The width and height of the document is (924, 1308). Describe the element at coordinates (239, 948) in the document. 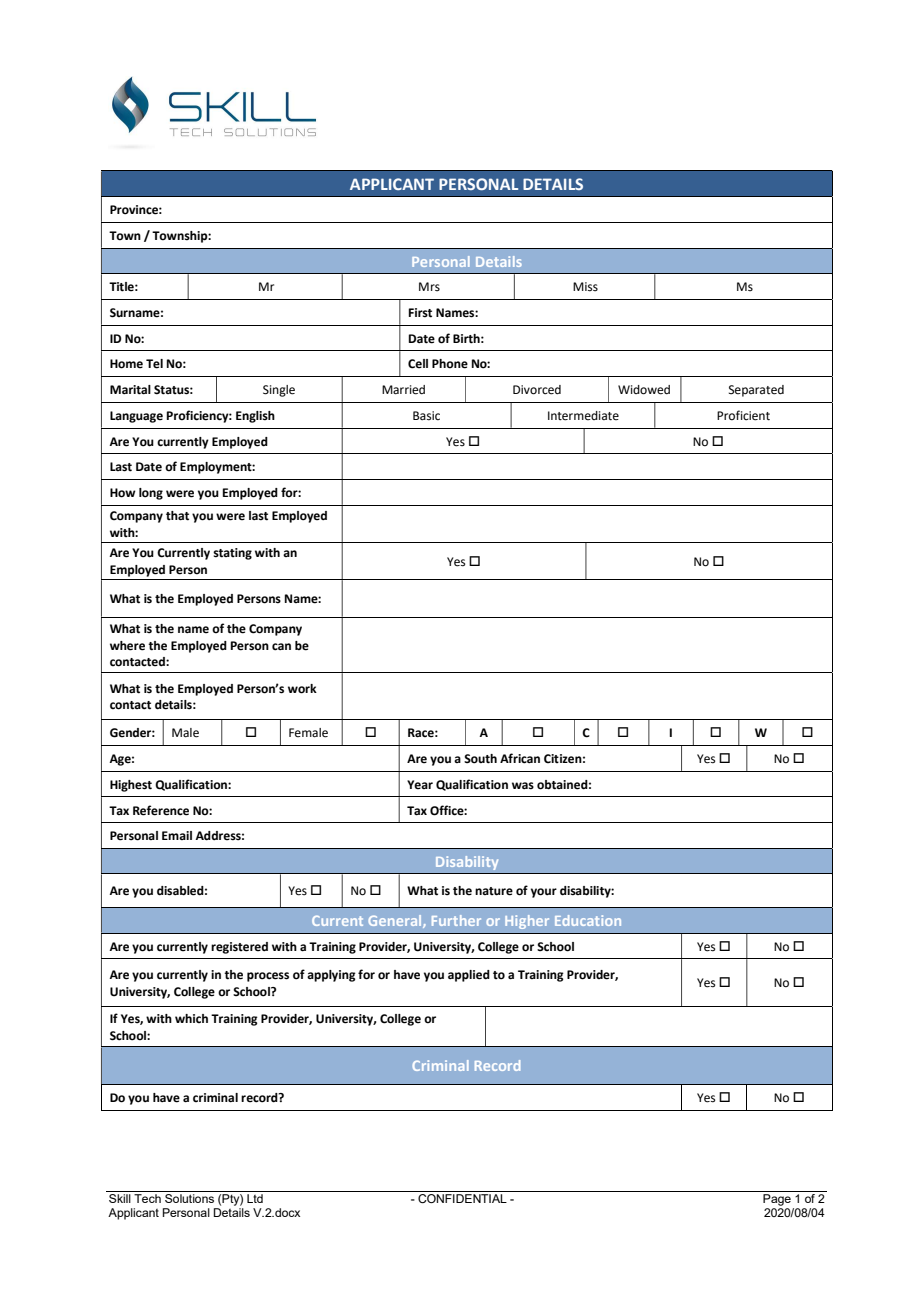

I see `registered` at that location.
